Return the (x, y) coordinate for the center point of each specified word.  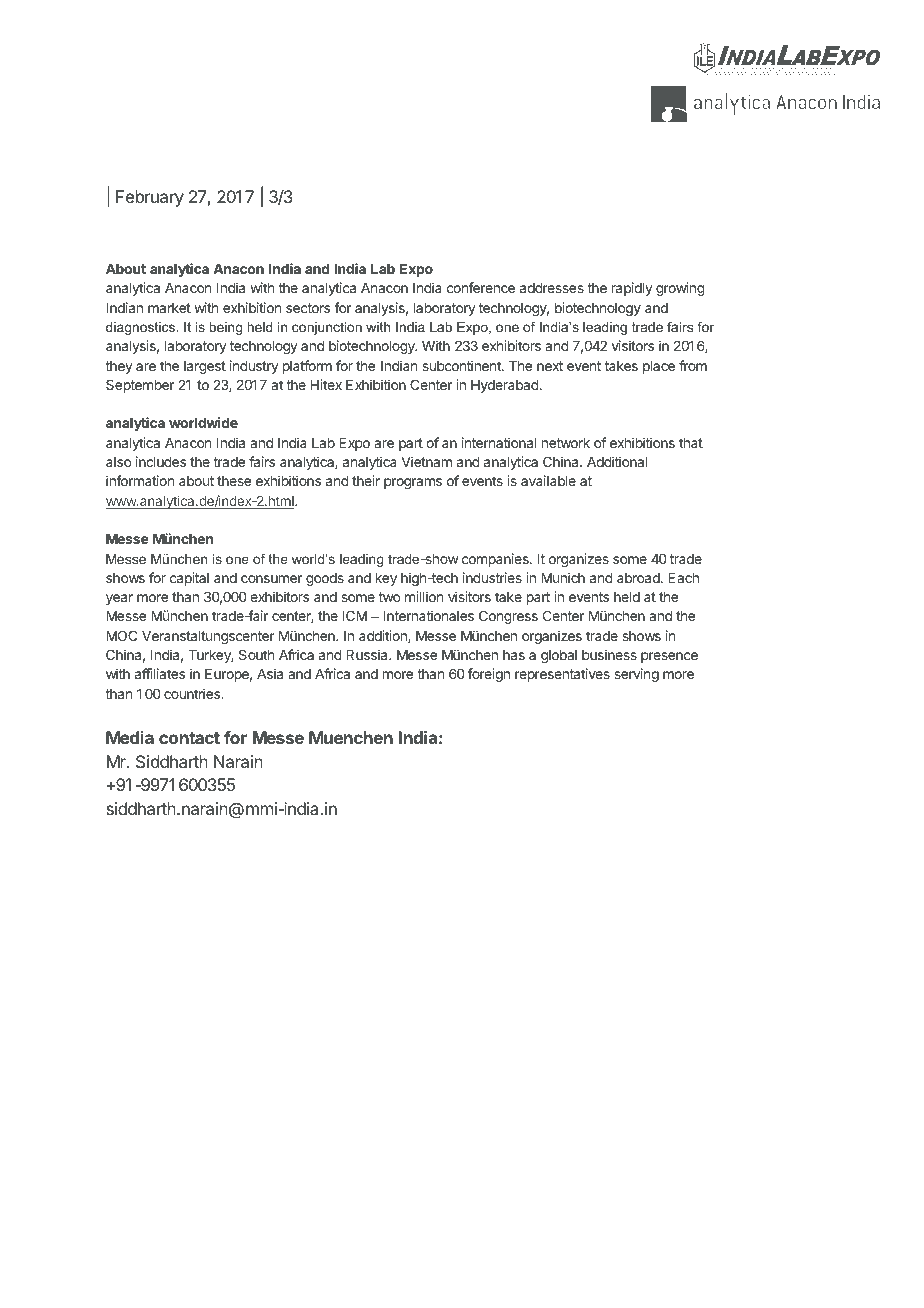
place (659, 367)
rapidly (632, 289)
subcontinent (462, 365)
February (150, 198)
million (424, 596)
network (566, 443)
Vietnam (427, 461)
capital (189, 579)
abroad (639, 578)
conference (481, 287)
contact (189, 738)
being (225, 328)
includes (161, 461)
